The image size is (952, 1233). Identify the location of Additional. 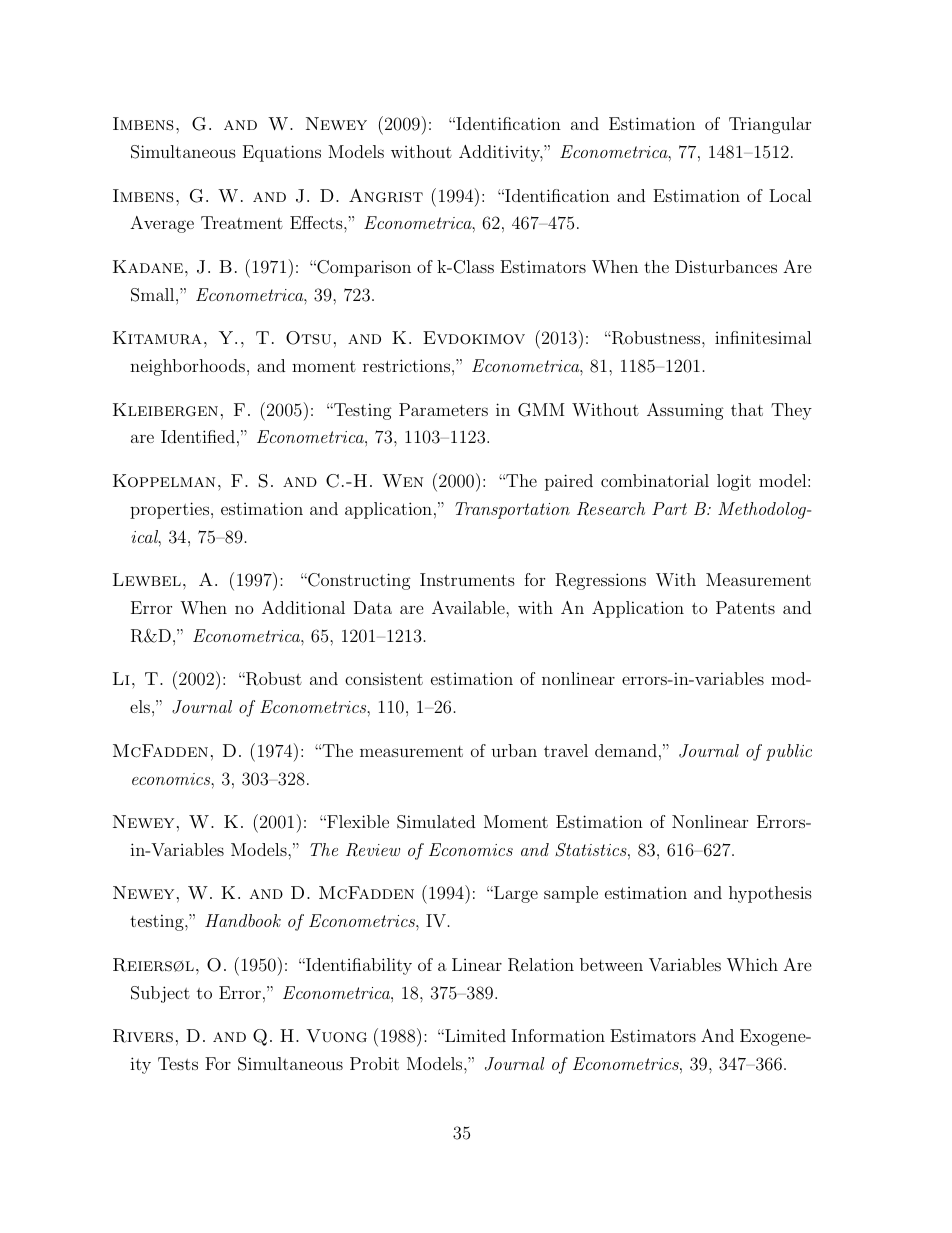
(303, 607).
